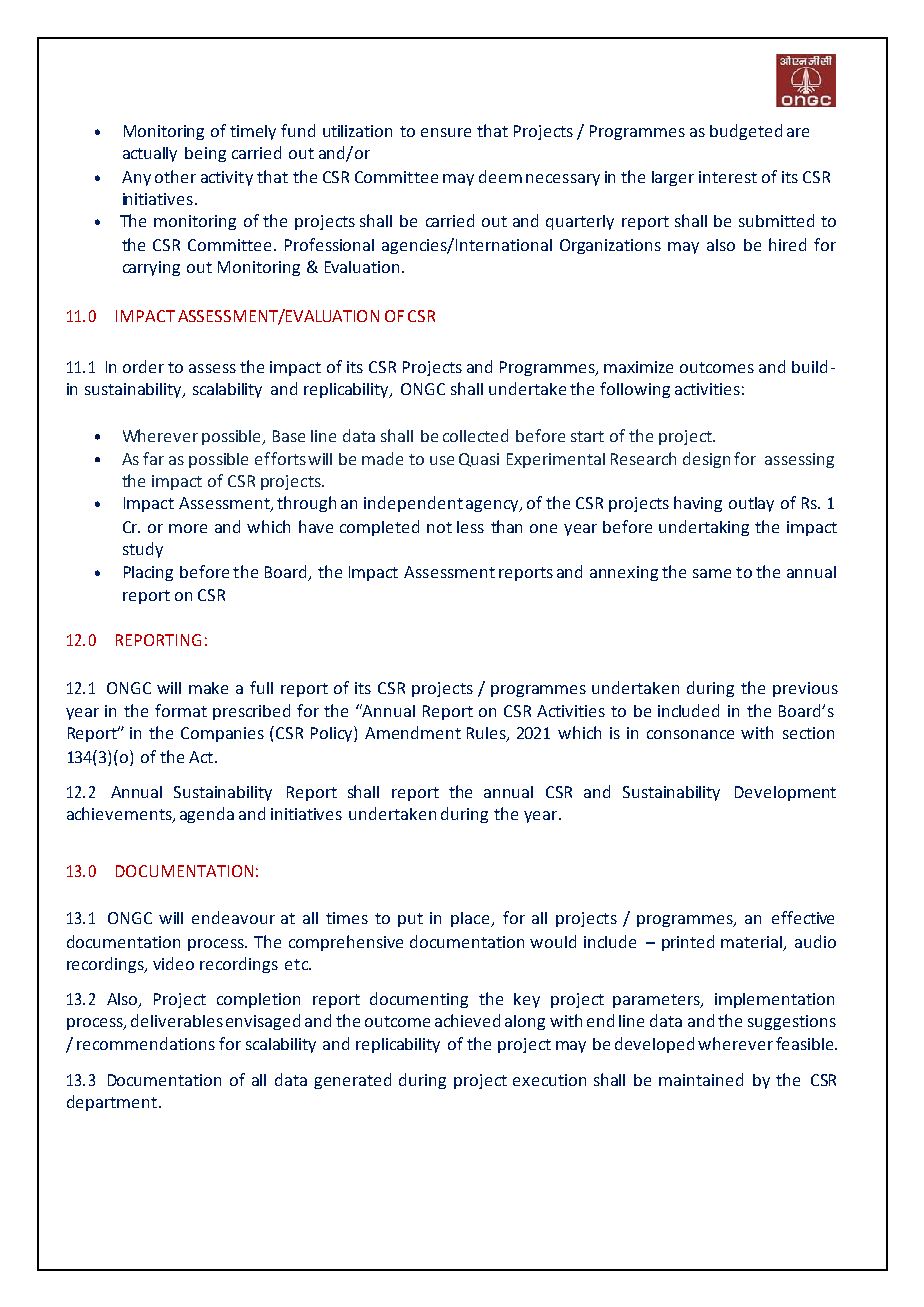 Image resolution: width=924 pixels, height=1307 pixels. What do you see at coordinates (146, 1043) in the image?
I see `recommendations` at bounding box center [146, 1043].
